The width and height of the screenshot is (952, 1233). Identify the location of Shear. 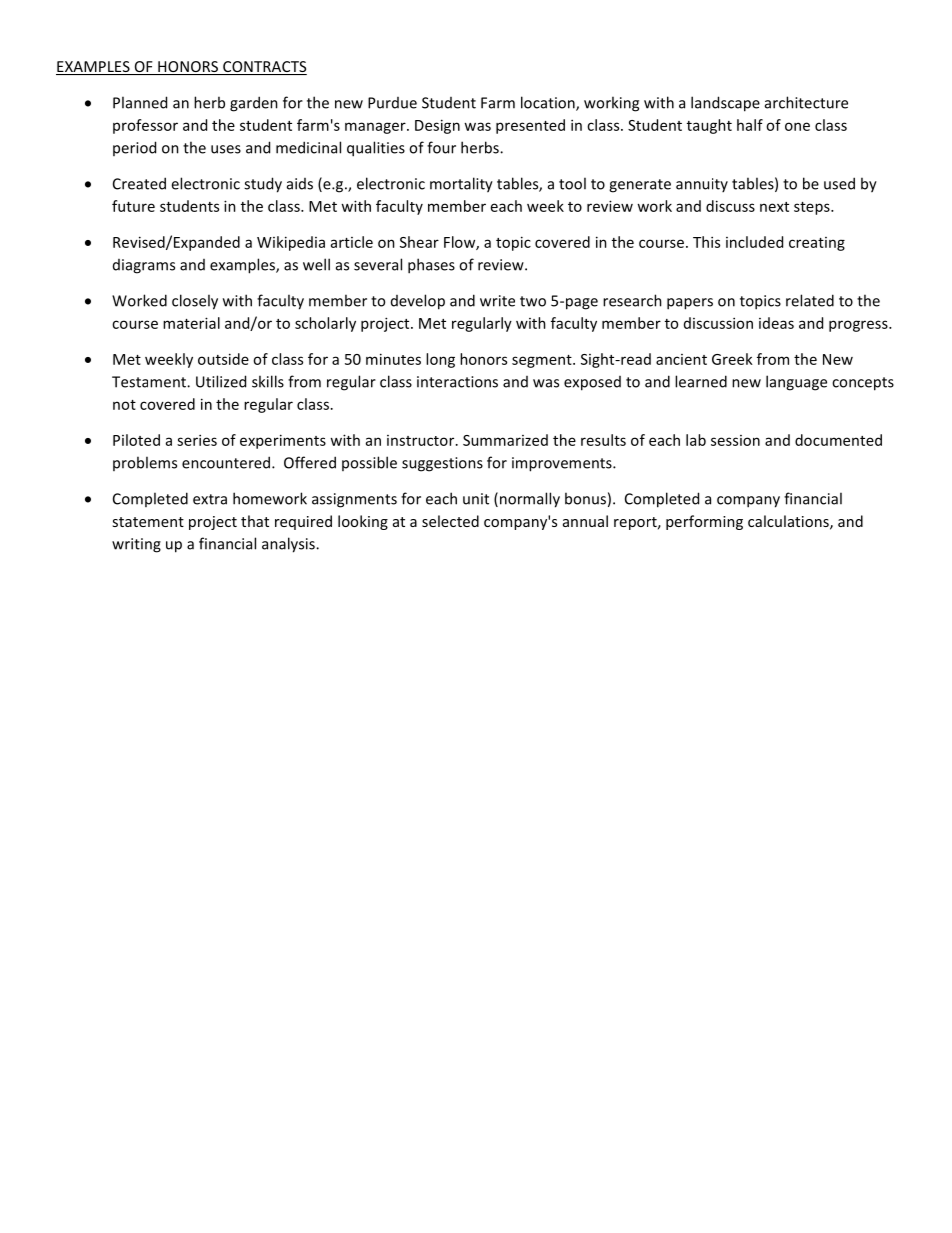
(419, 242).
